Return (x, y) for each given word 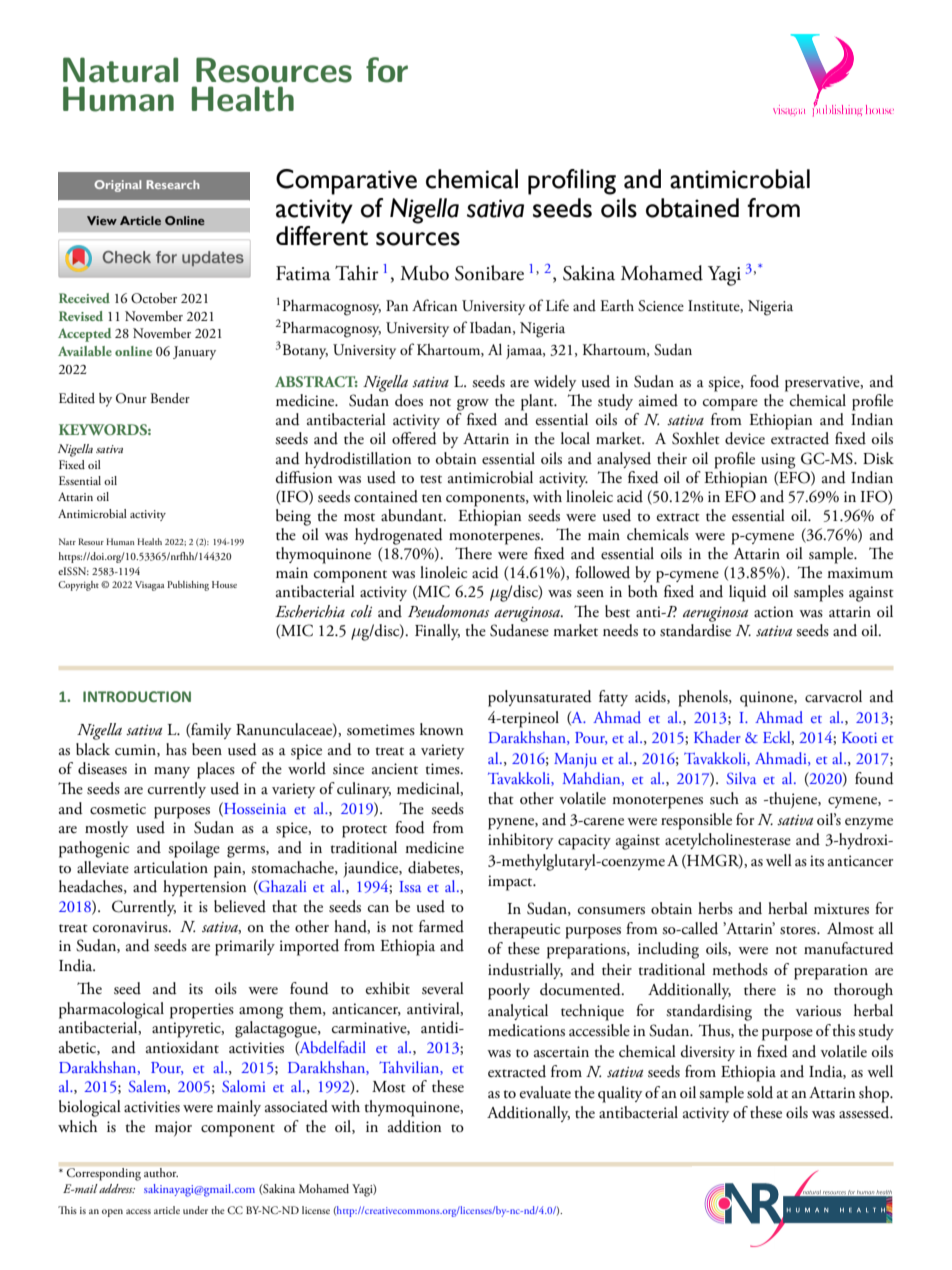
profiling (572, 182)
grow (473, 405)
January (194, 353)
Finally (437, 632)
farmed (441, 926)
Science (661, 306)
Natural (120, 70)
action (774, 612)
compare (730, 405)
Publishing (188, 586)
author (161, 1172)
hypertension (205, 888)
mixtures (841, 909)
